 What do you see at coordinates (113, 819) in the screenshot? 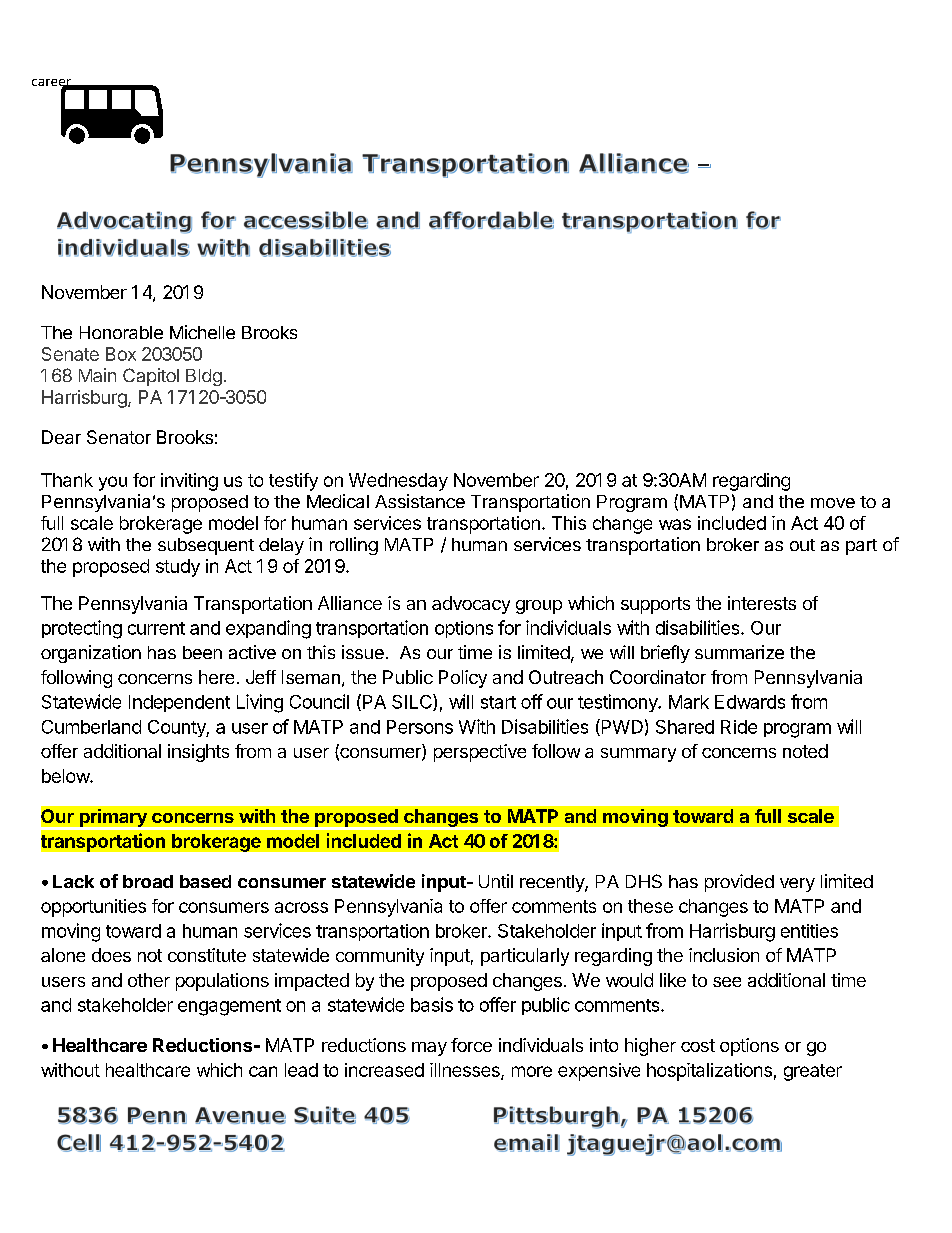
I see `primary` at bounding box center [113, 819].
